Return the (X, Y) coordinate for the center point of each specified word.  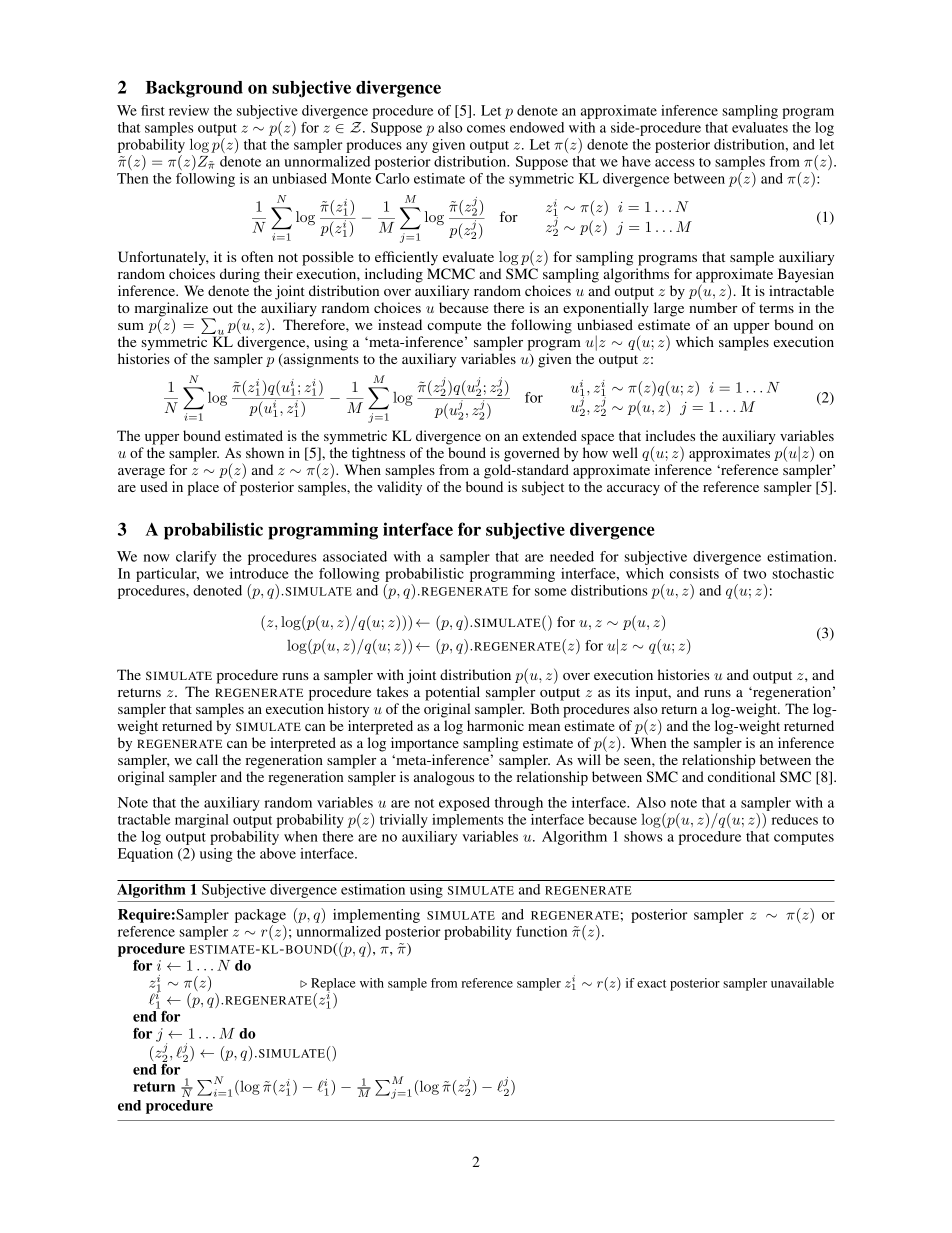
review (189, 110)
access (675, 163)
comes (486, 129)
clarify (196, 558)
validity (399, 488)
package (260, 917)
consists (694, 573)
